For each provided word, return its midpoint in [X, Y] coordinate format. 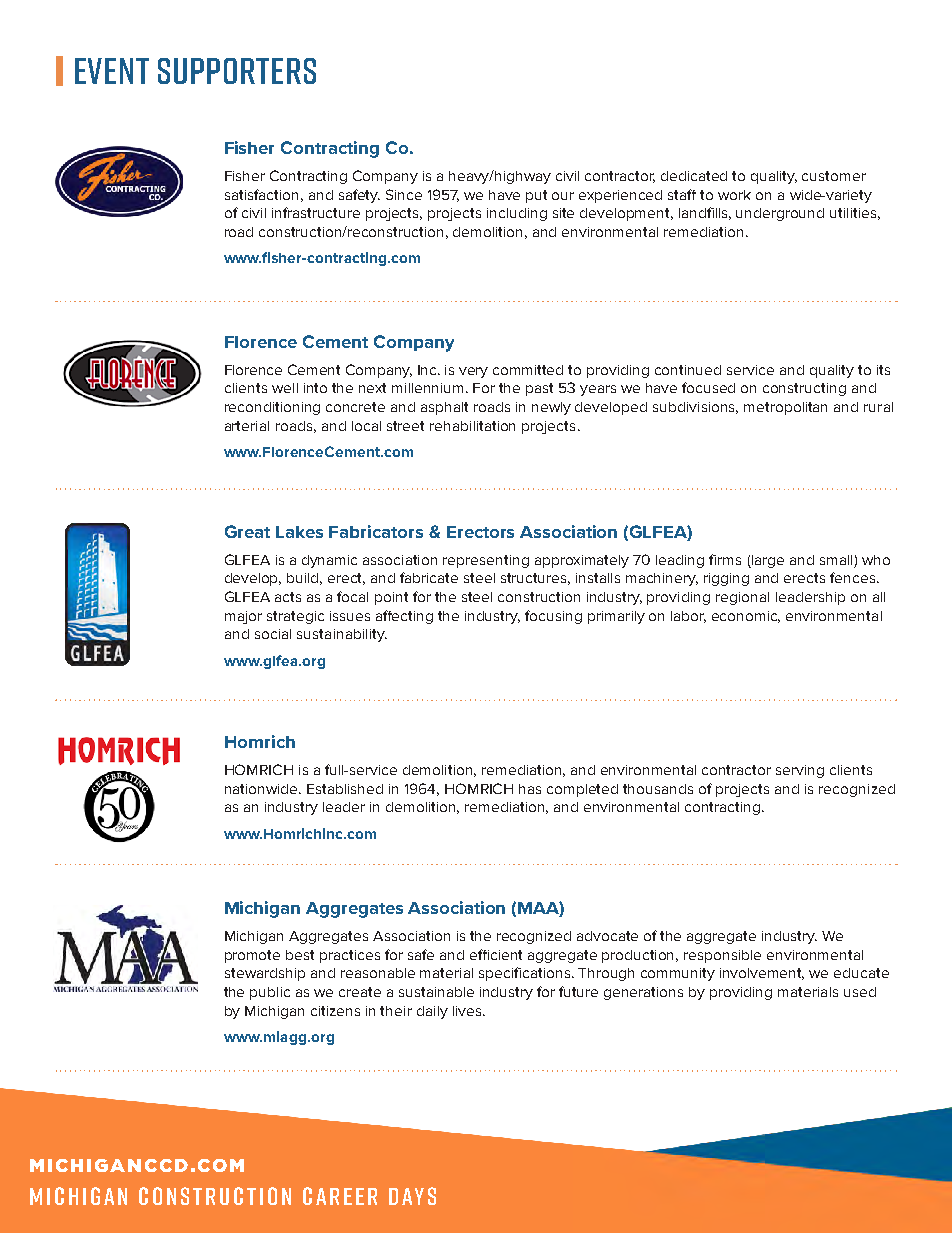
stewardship [265, 974]
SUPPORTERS [237, 71]
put [536, 196]
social [273, 634]
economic [746, 617]
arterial [247, 426]
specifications [526, 974]
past [539, 389]
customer [834, 176]
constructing [804, 389]
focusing [553, 617]
